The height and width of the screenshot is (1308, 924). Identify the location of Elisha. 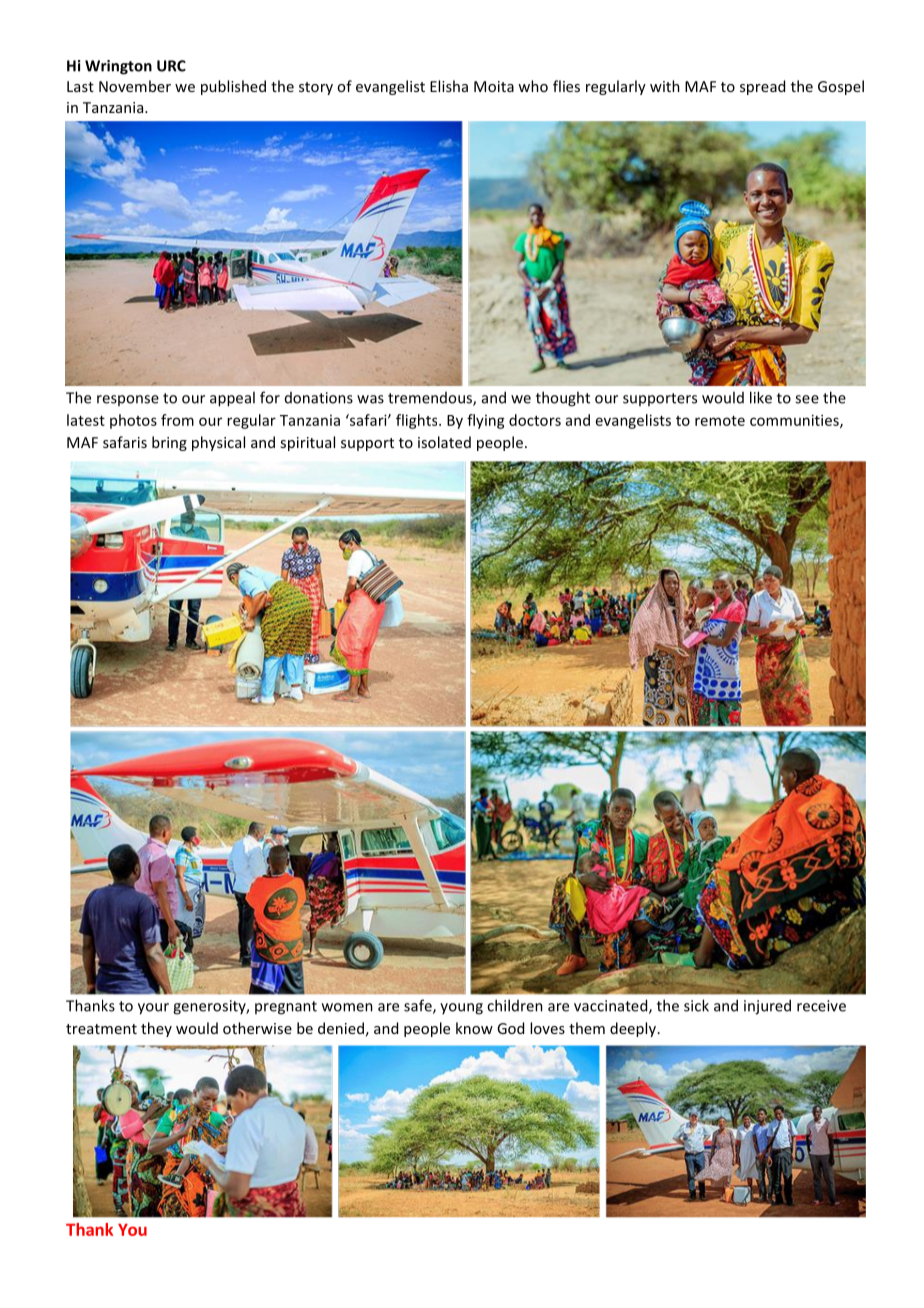
(449, 86).
